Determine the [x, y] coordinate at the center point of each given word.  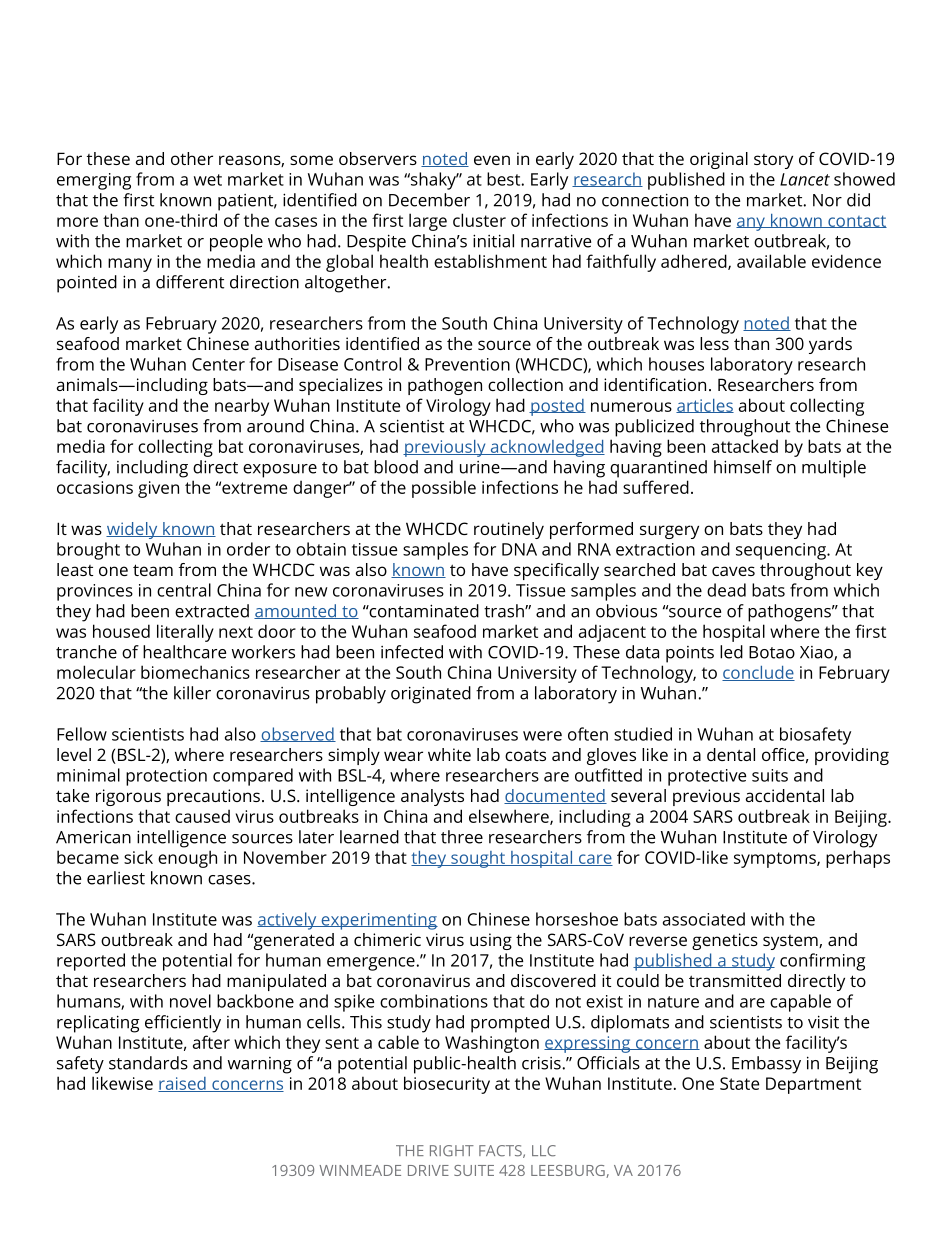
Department [813, 1085]
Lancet [805, 179]
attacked [745, 446]
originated [431, 695]
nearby [242, 407]
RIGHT [452, 1151]
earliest [116, 878]
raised [183, 1084]
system [791, 942]
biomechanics [195, 672]
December [429, 200]
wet [208, 180]
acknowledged [546, 448]
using [491, 941]
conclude [758, 673]
